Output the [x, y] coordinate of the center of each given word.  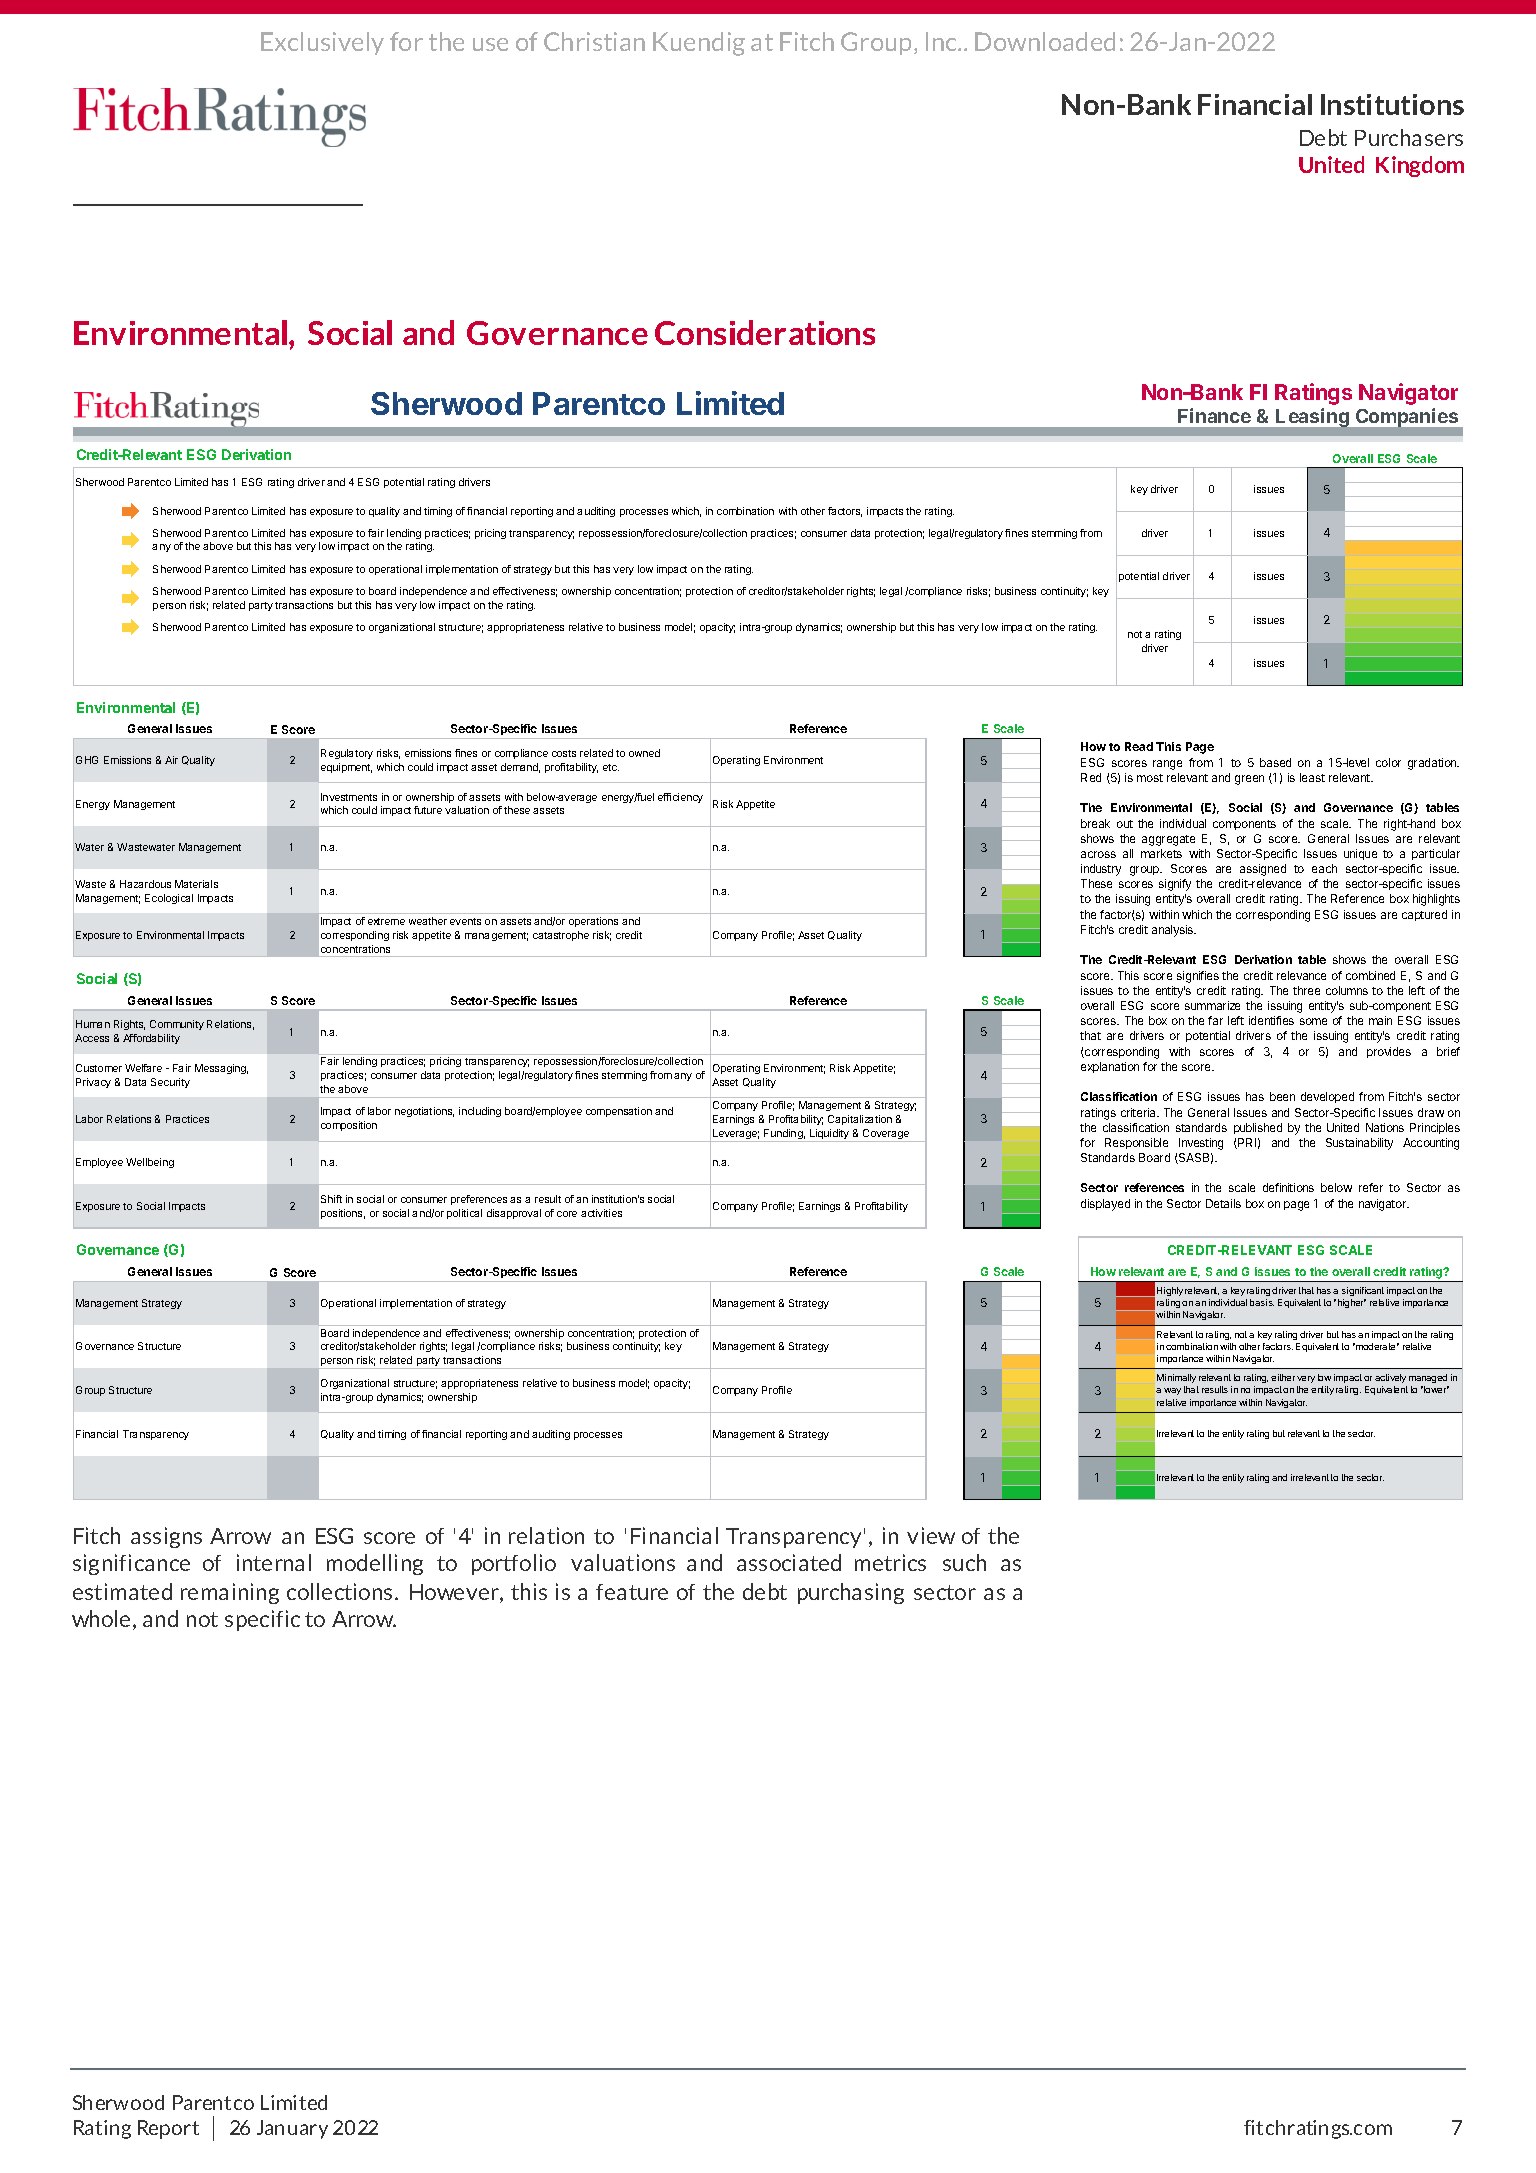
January [292, 2129]
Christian [594, 41]
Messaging [221, 1069]
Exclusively [322, 43]
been [1282, 1096]
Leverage [735, 1135]
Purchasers [1409, 137]
